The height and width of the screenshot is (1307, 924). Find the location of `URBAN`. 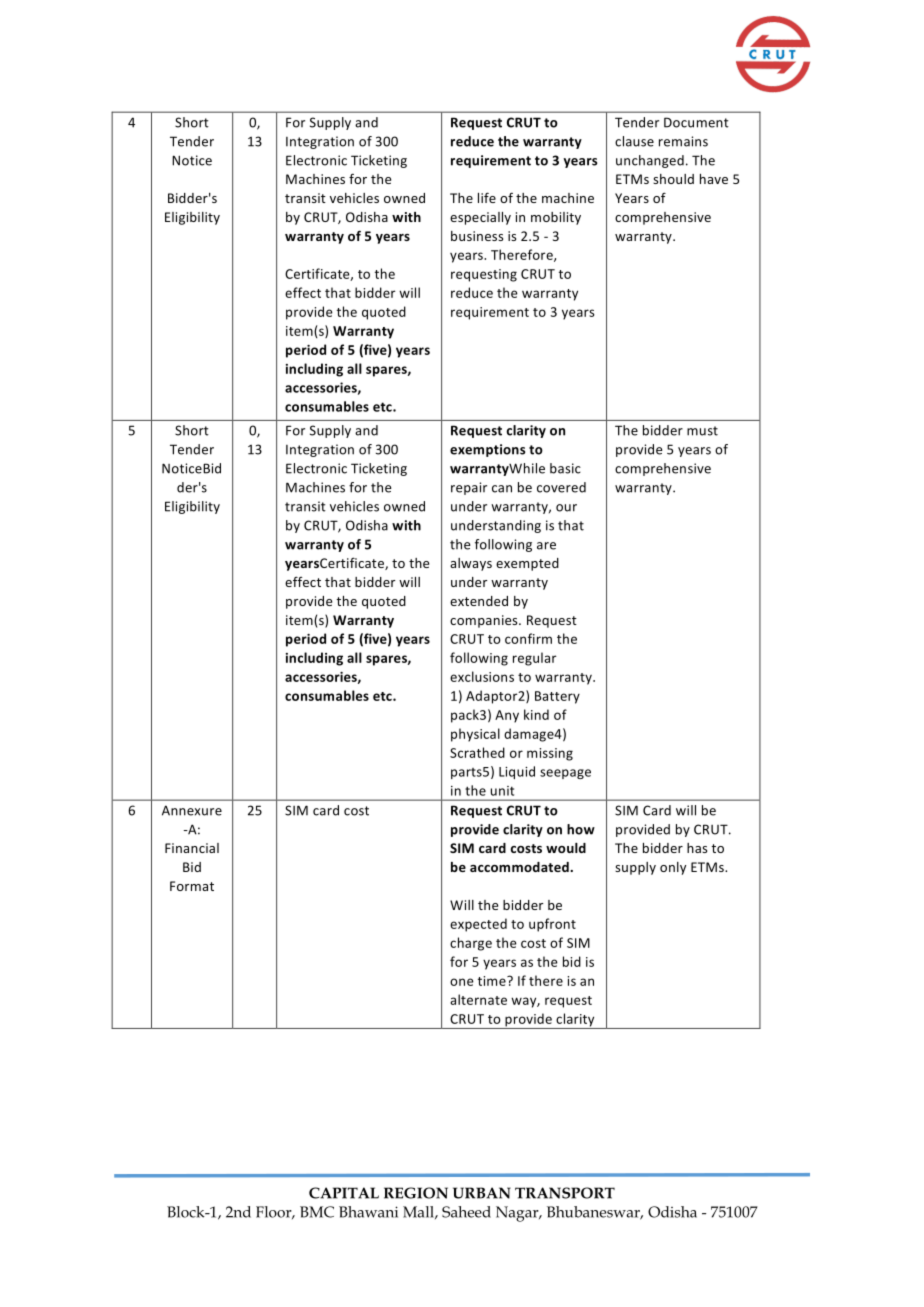

URBAN is located at coordinates (482, 1193).
